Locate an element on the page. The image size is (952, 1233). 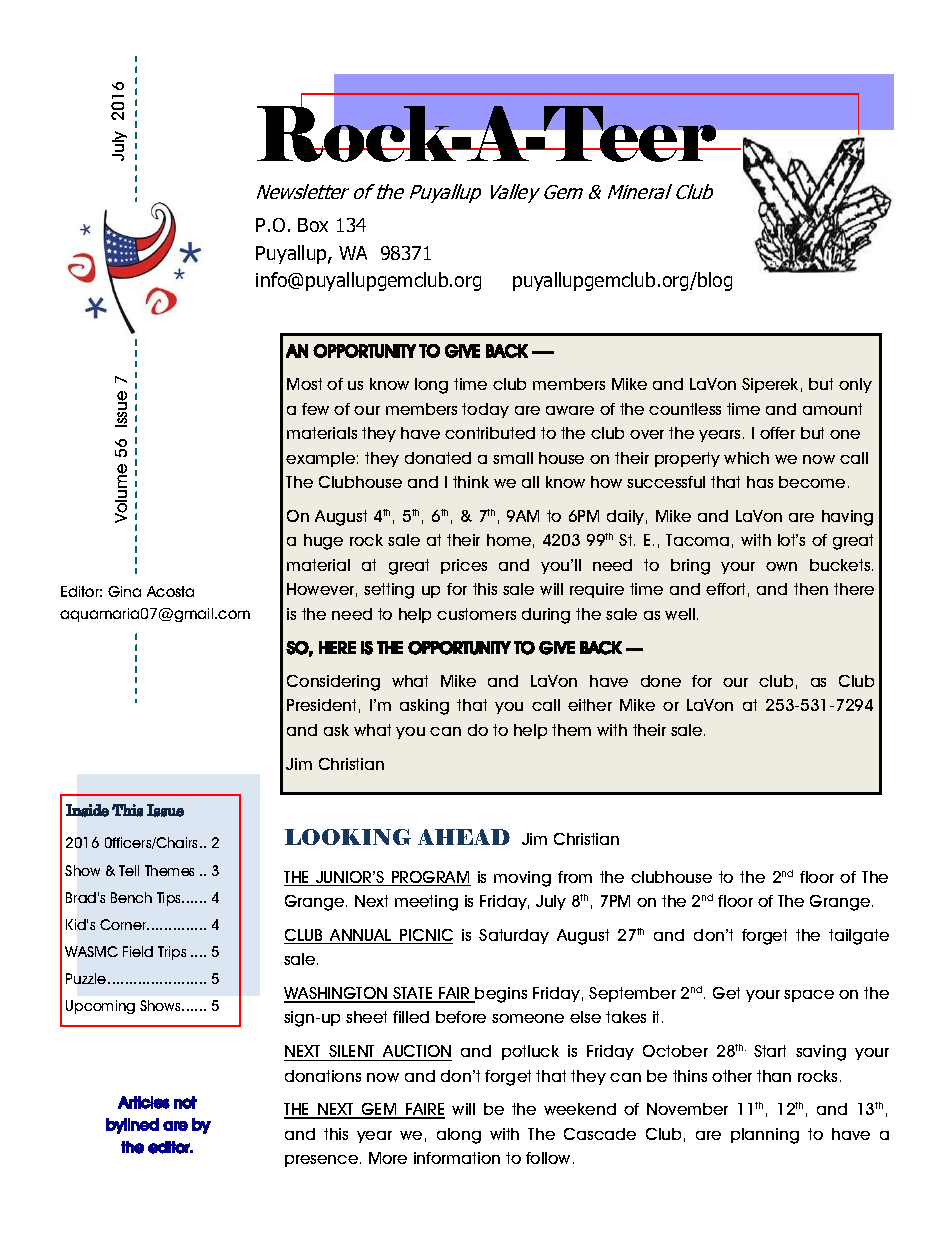
prices is located at coordinates (464, 566).
